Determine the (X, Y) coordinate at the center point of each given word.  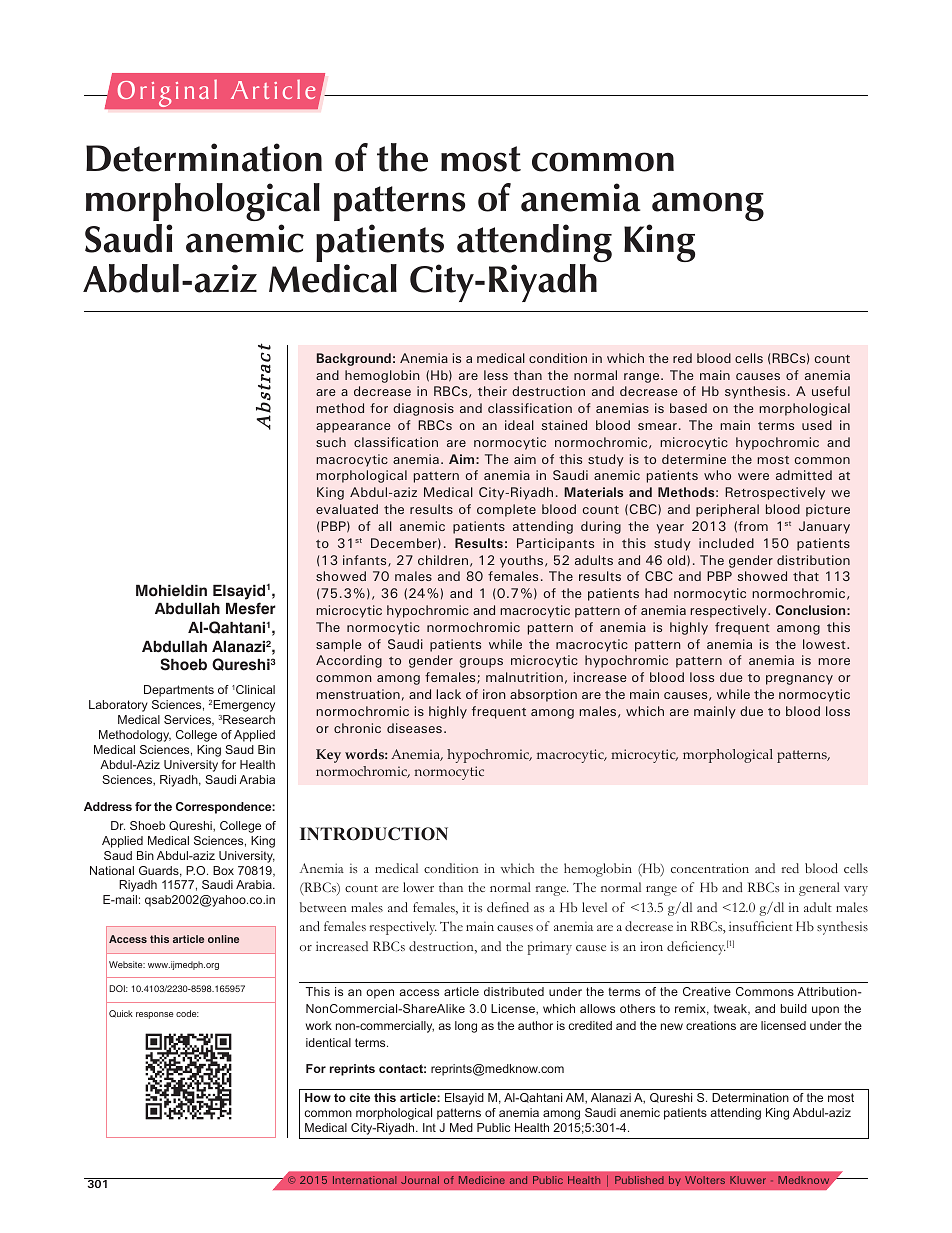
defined (508, 907)
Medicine (482, 1180)
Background (354, 359)
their (492, 391)
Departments (179, 691)
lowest (825, 644)
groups (481, 663)
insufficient (761, 926)
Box (223, 870)
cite (360, 1097)
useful (831, 391)
